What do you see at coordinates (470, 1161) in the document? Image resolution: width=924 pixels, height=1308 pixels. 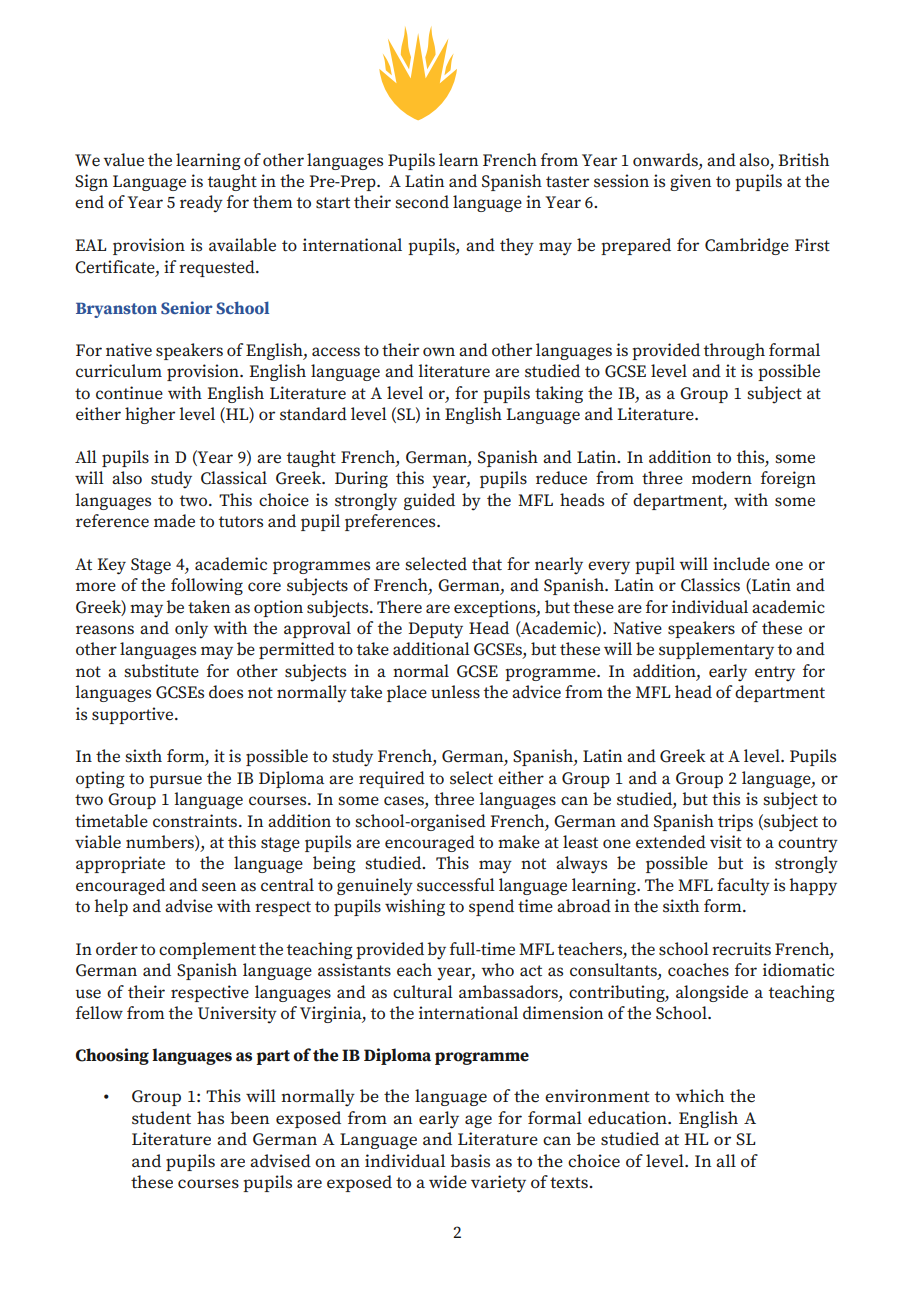 I see `basis` at bounding box center [470, 1161].
